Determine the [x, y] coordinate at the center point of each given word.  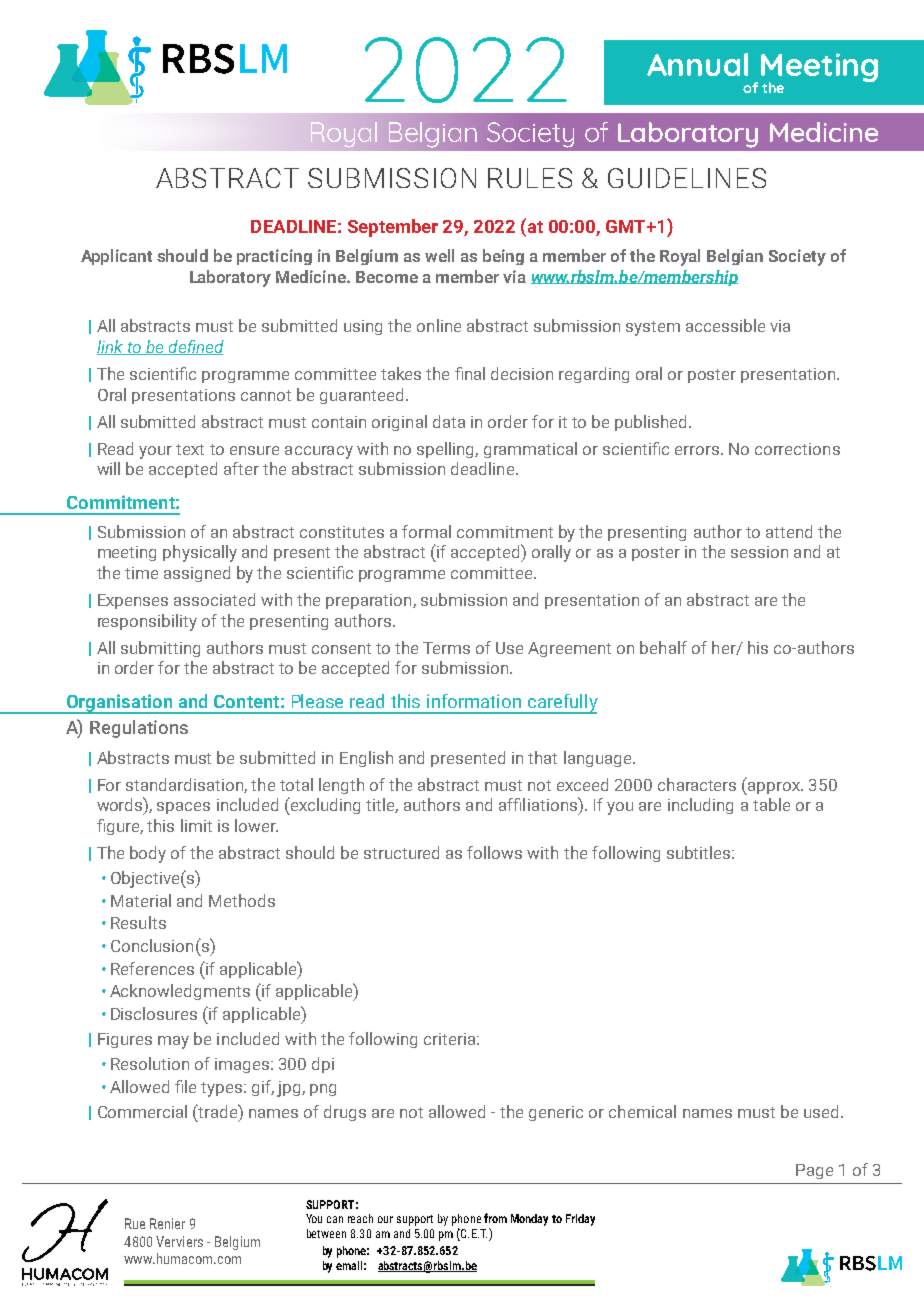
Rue [135, 1223]
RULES [530, 178]
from [495, 1218]
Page [814, 1171]
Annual [697, 64]
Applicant [116, 257]
